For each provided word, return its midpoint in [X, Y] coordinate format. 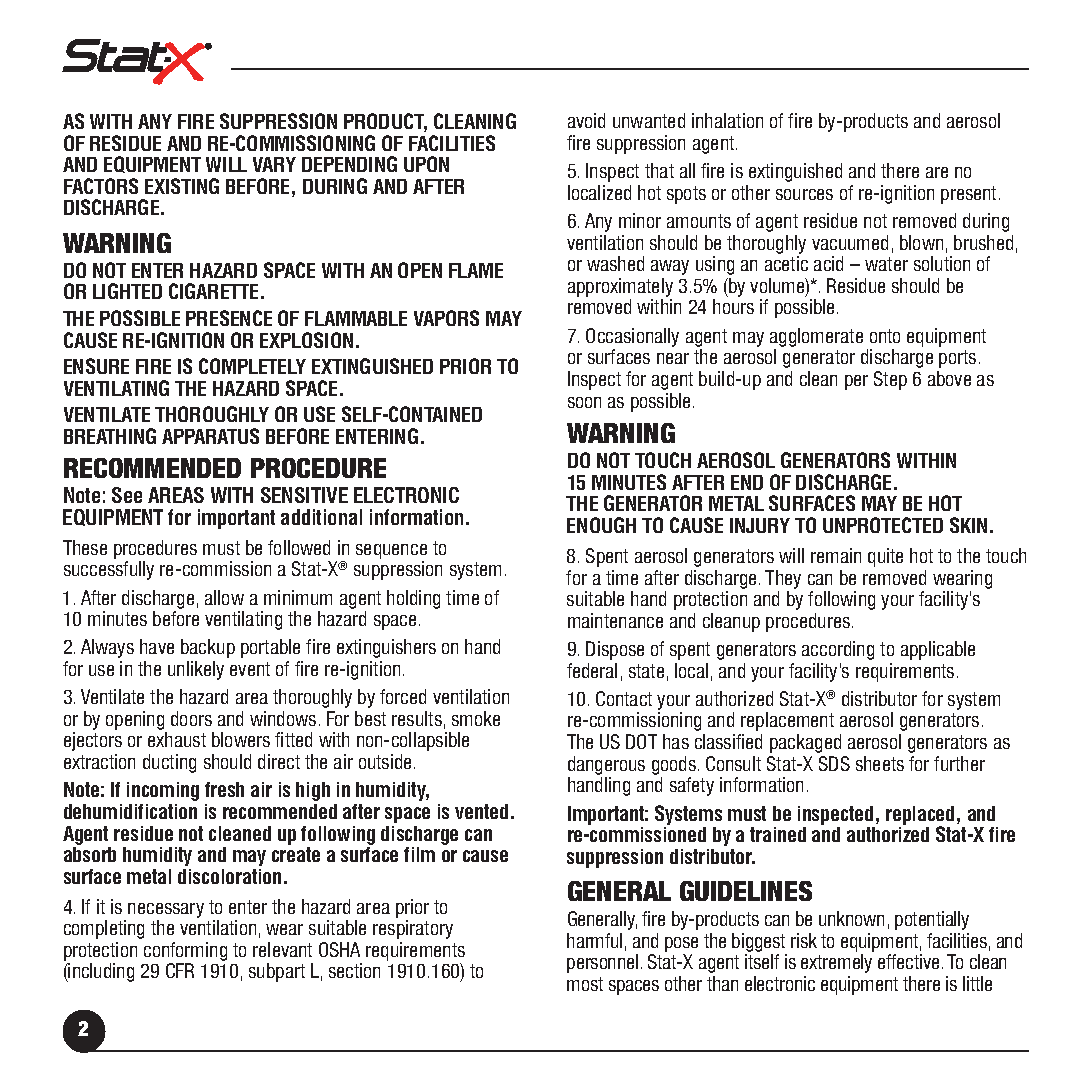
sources [804, 194]
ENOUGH [601, 525]
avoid [586, 120]
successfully [109, 570]
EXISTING [182, 186]
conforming [185, 953]
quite [885, 557]
